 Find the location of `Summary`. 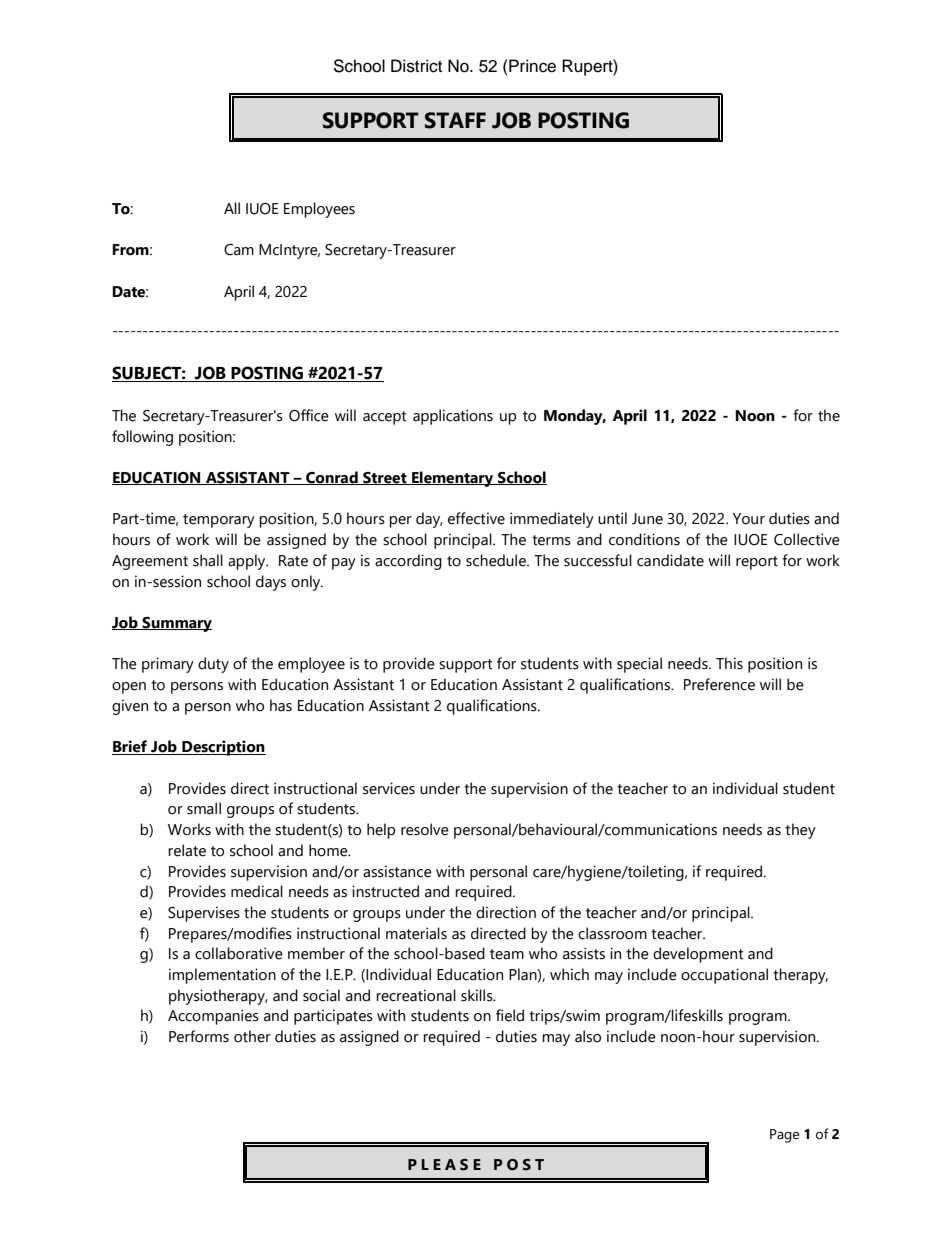

Summary is located at coordinates (176, 624).
